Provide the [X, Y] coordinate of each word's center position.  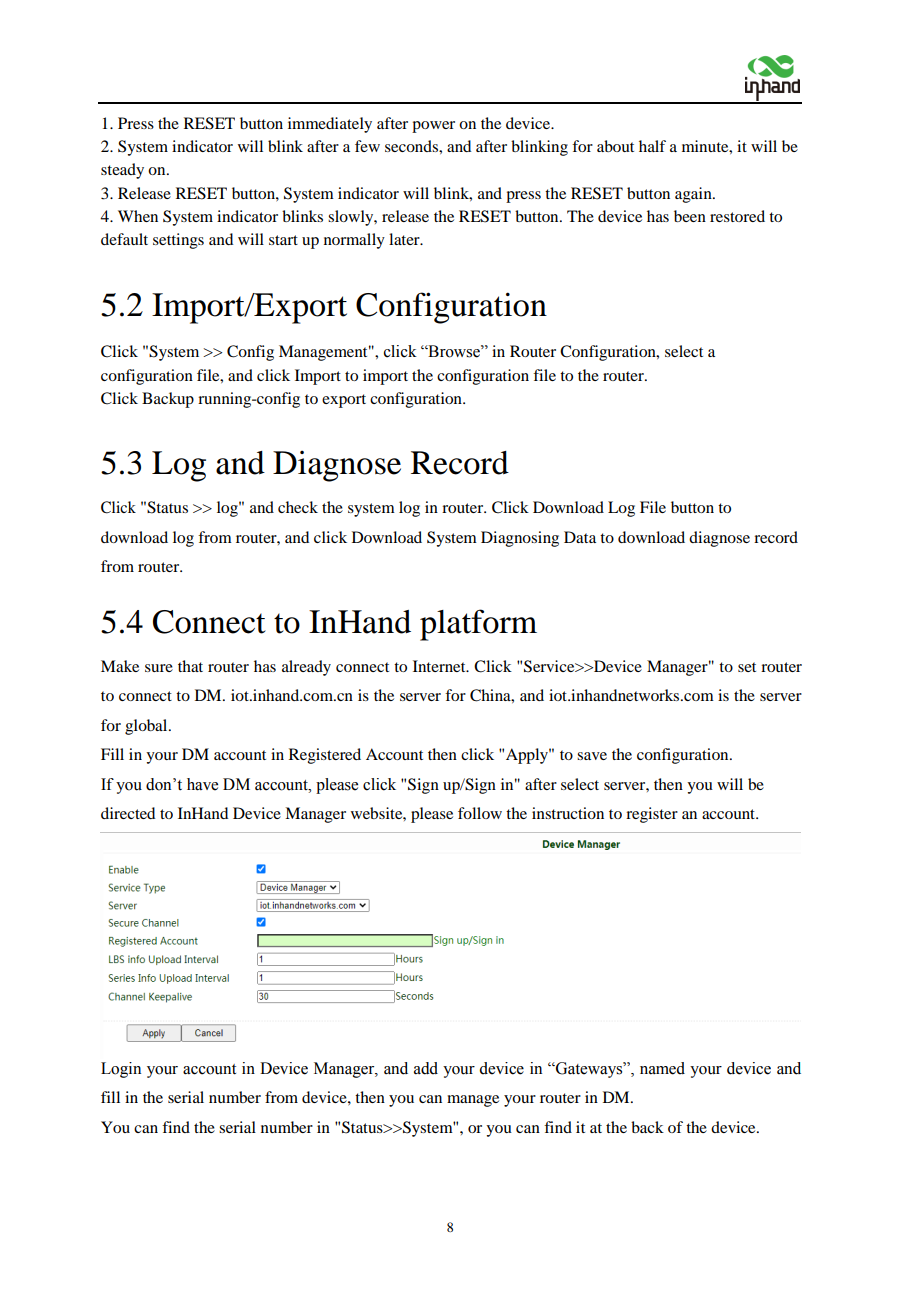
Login [121, 1070]
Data [580, 537]
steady [122, 171]
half [652, 146]
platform [478, 625]
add [426, 1068]
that [190, 666]
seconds [412, 146]
